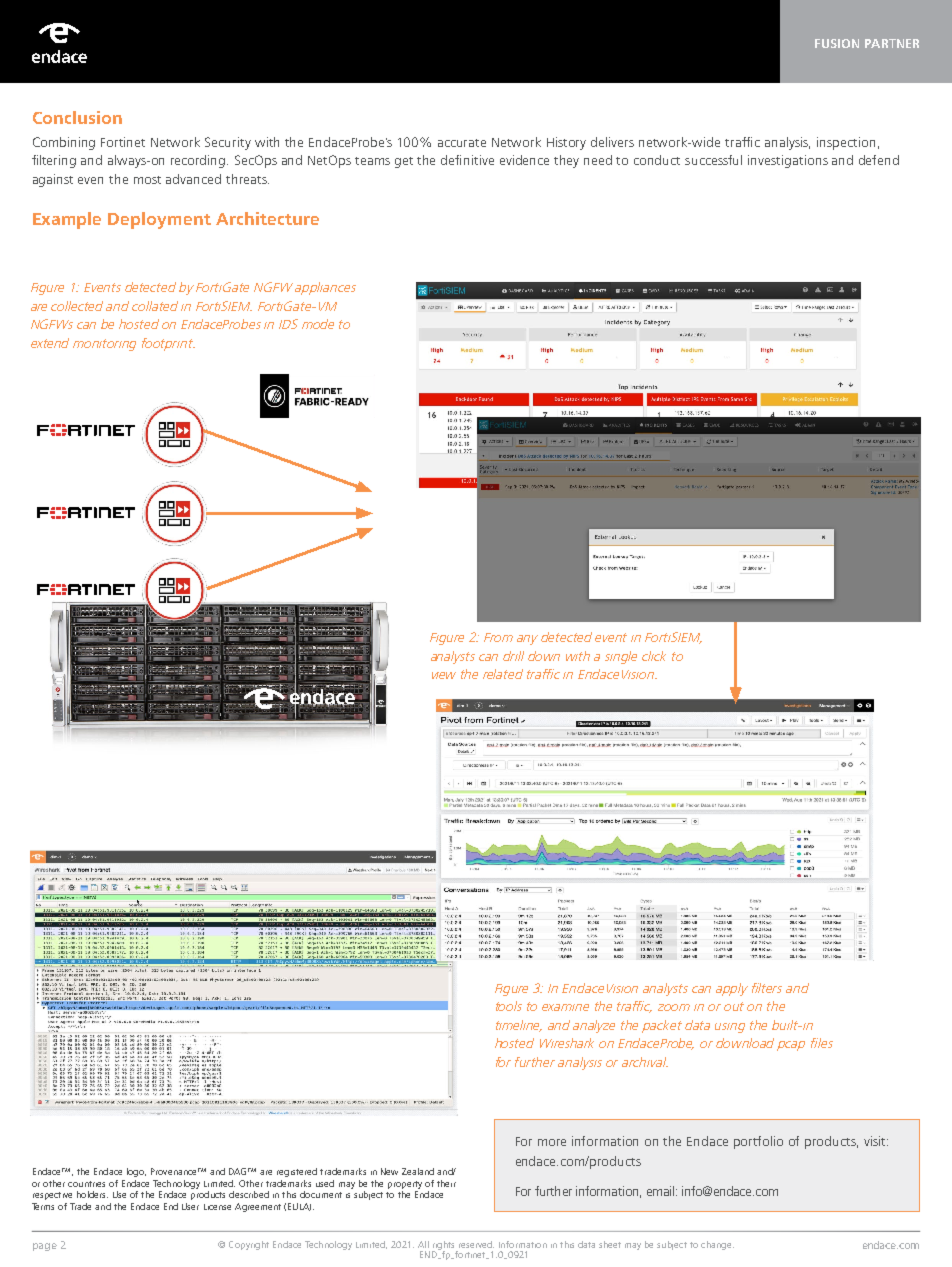 The image size is (952, 1267). I want to click on change, so click(717, 1245).
